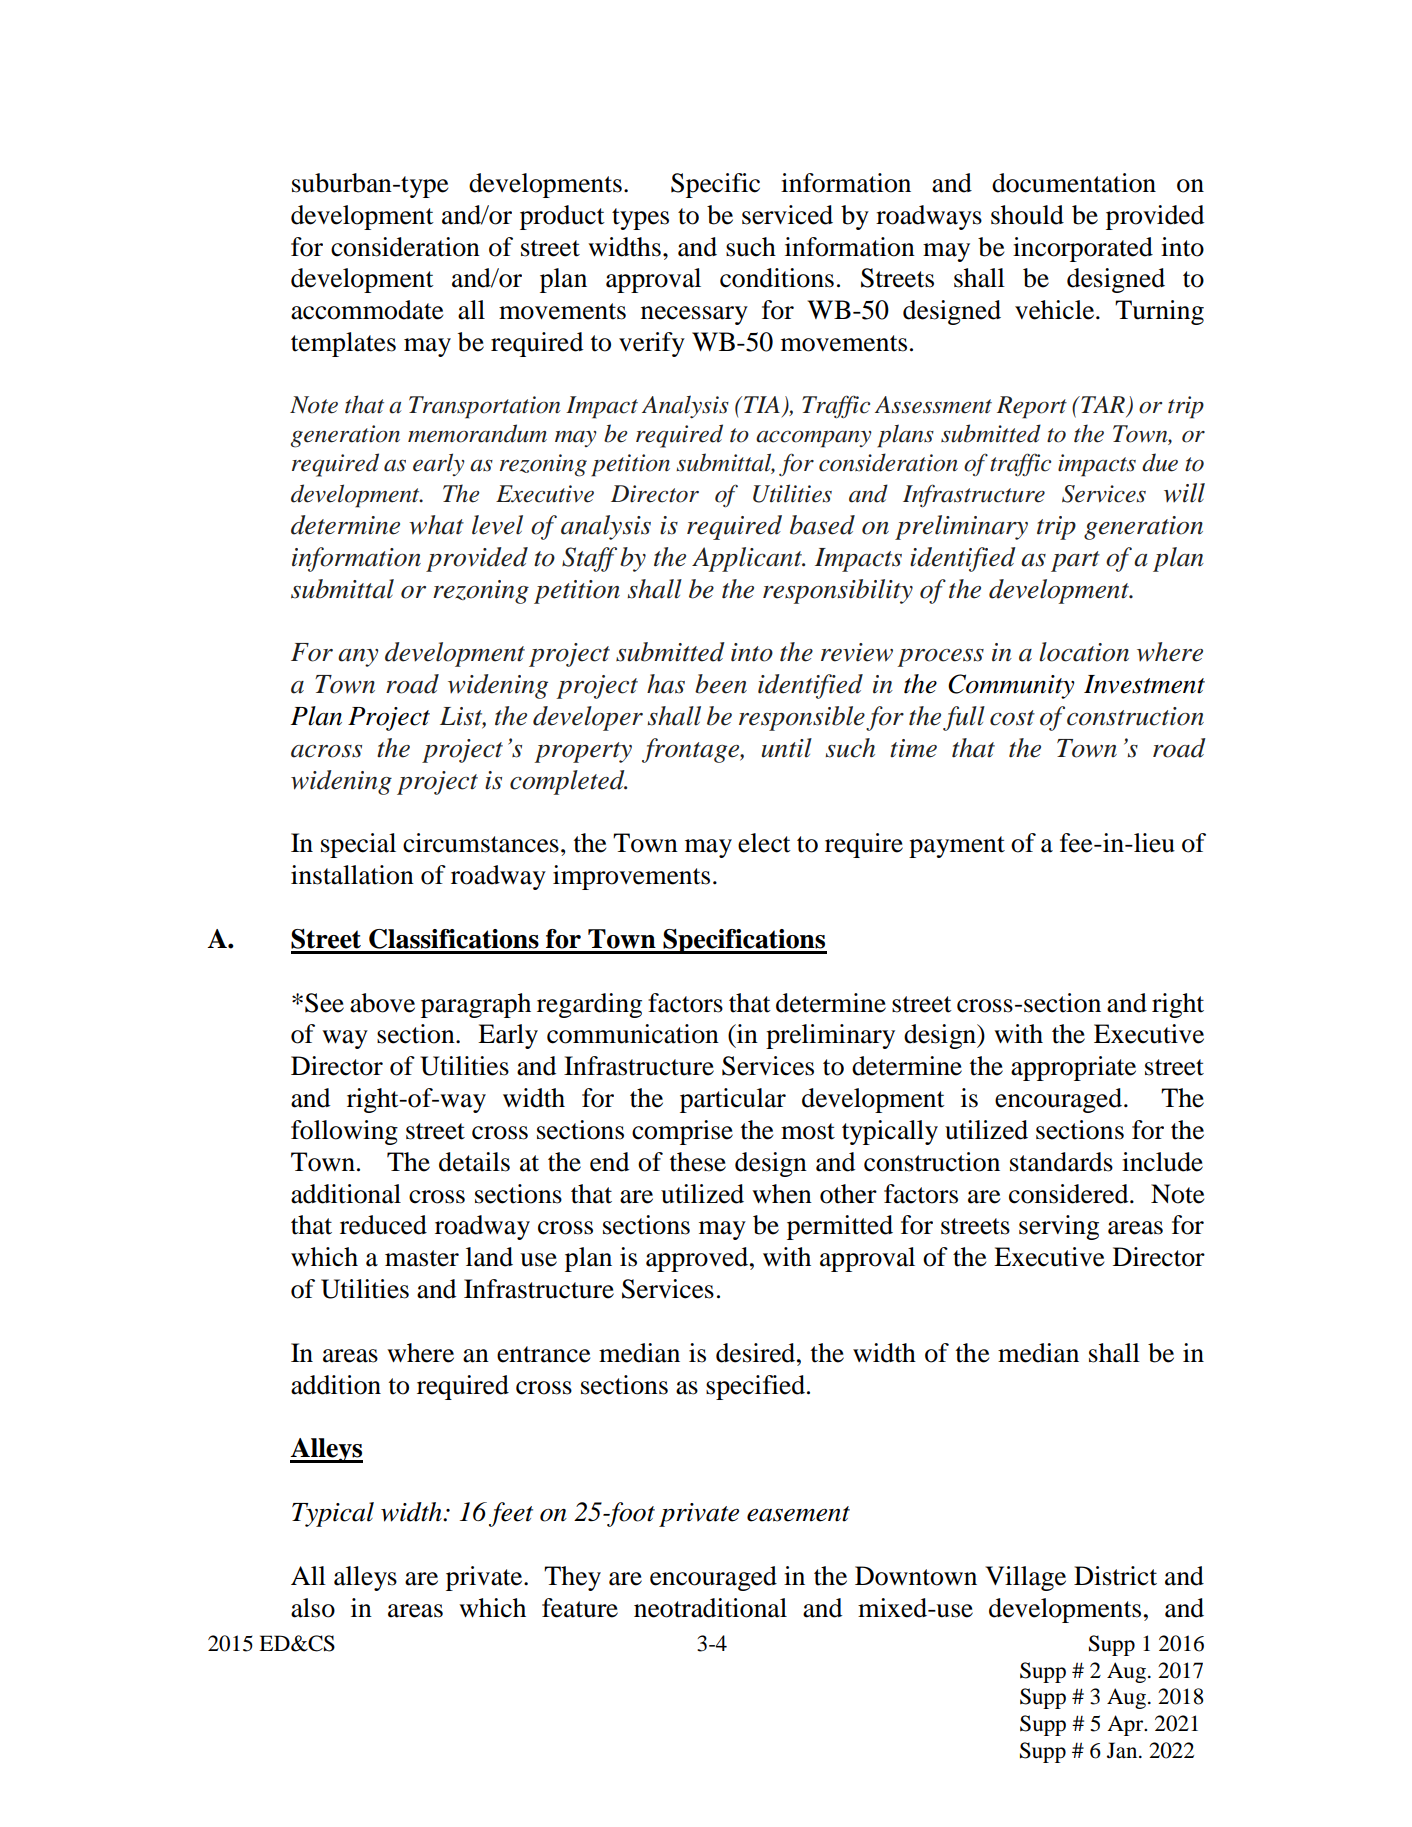 Image resolution: width=1412 pixels, height=1827 pixels. Describe the element at coordinates (481, 843) in the screenshot. I see `circumstances` at that location.
